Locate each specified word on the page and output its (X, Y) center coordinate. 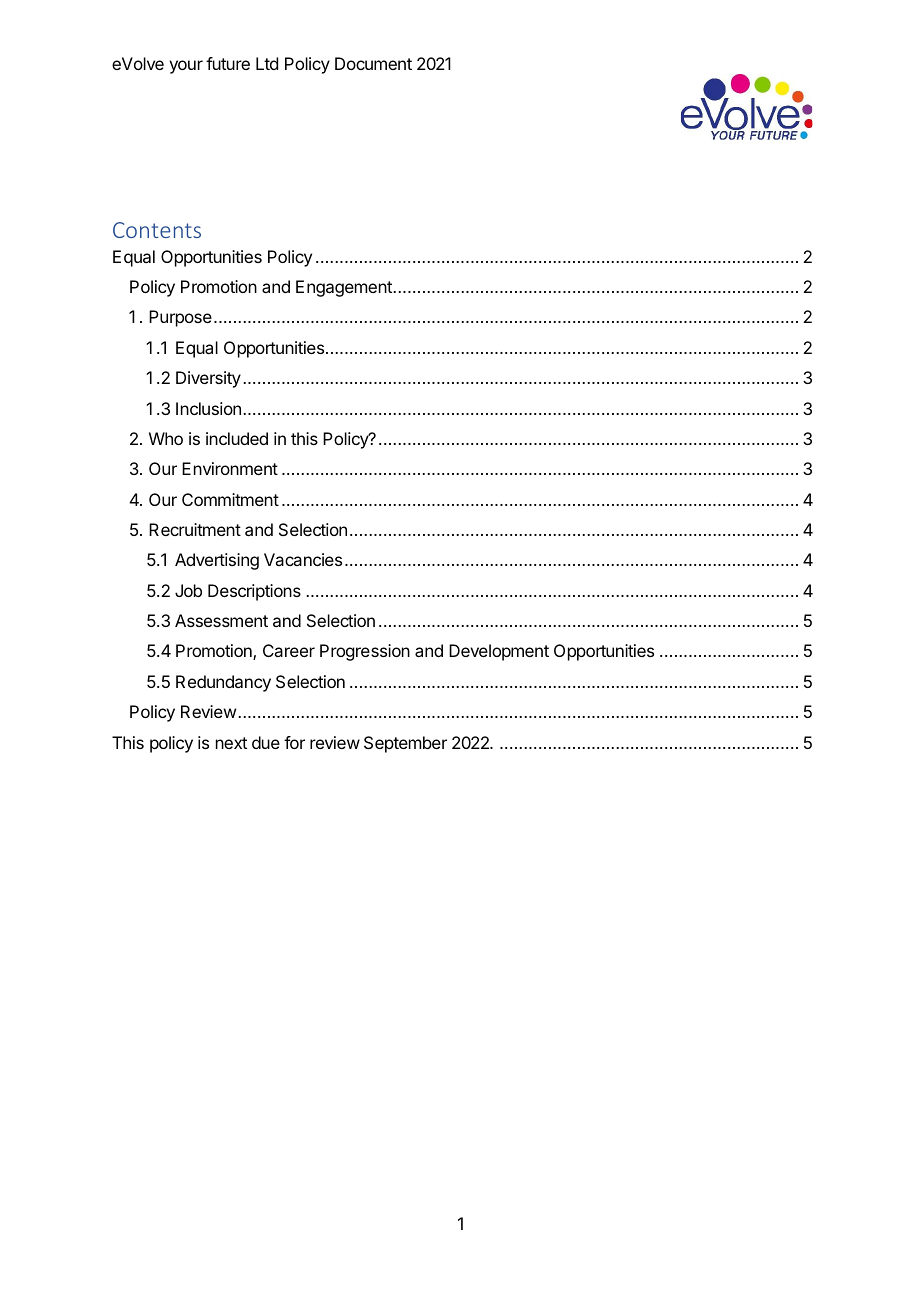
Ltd (267, 63)
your (186, 67)
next (231, 743)
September (405, 744)
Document (373, 63)
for (294, 742)
